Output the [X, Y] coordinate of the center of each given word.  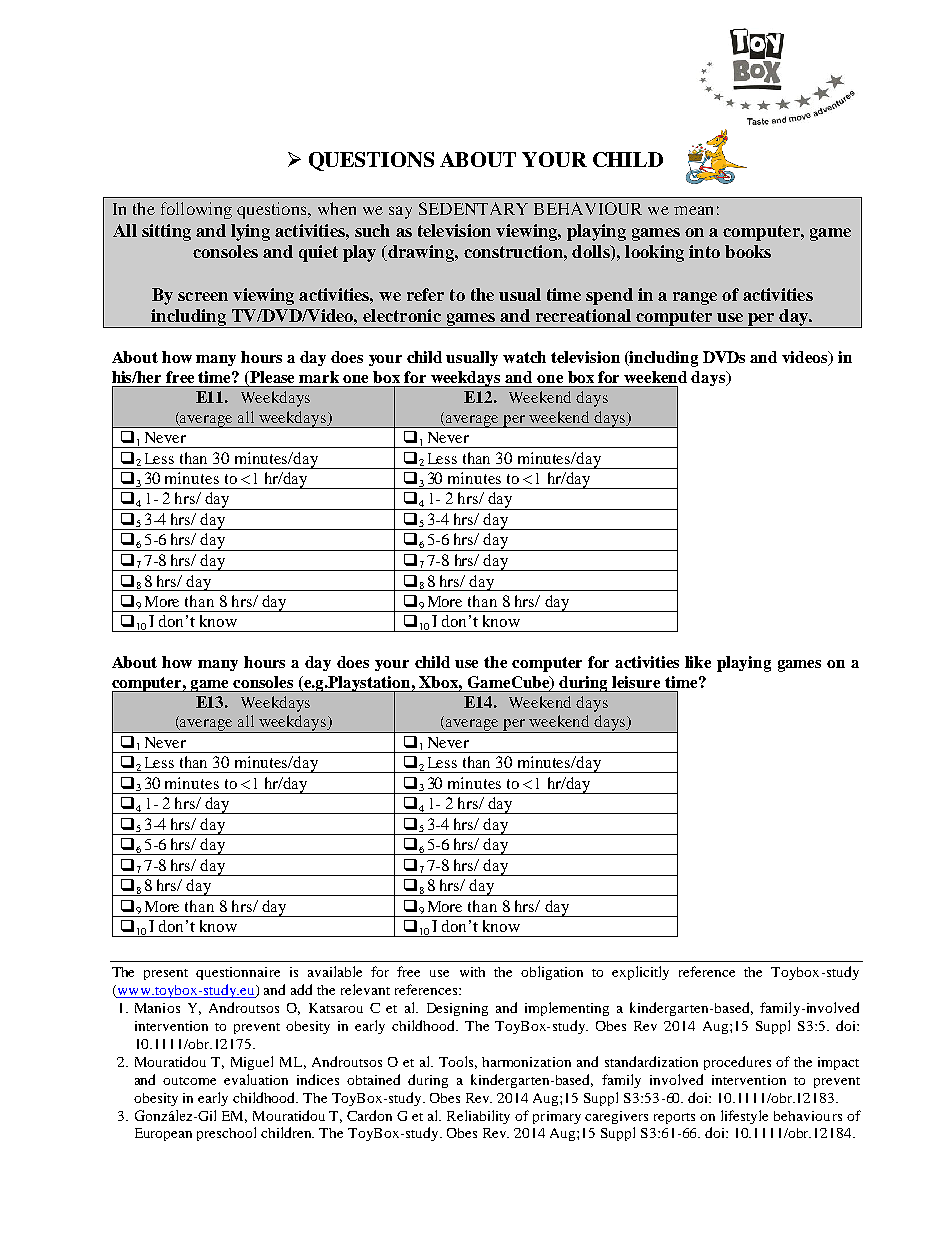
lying [250, 232]
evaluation [256, 1079]
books [748, 251]
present [166, 974]
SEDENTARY [473, 208]
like [698, 662]
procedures [737, 1063]
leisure [636, 682]
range [695, 298]
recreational [583, 315]
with [472, 972]
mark [319, 377]
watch [524, 357]
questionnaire [238, 973]
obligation [552, 973]
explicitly [640, 973]
